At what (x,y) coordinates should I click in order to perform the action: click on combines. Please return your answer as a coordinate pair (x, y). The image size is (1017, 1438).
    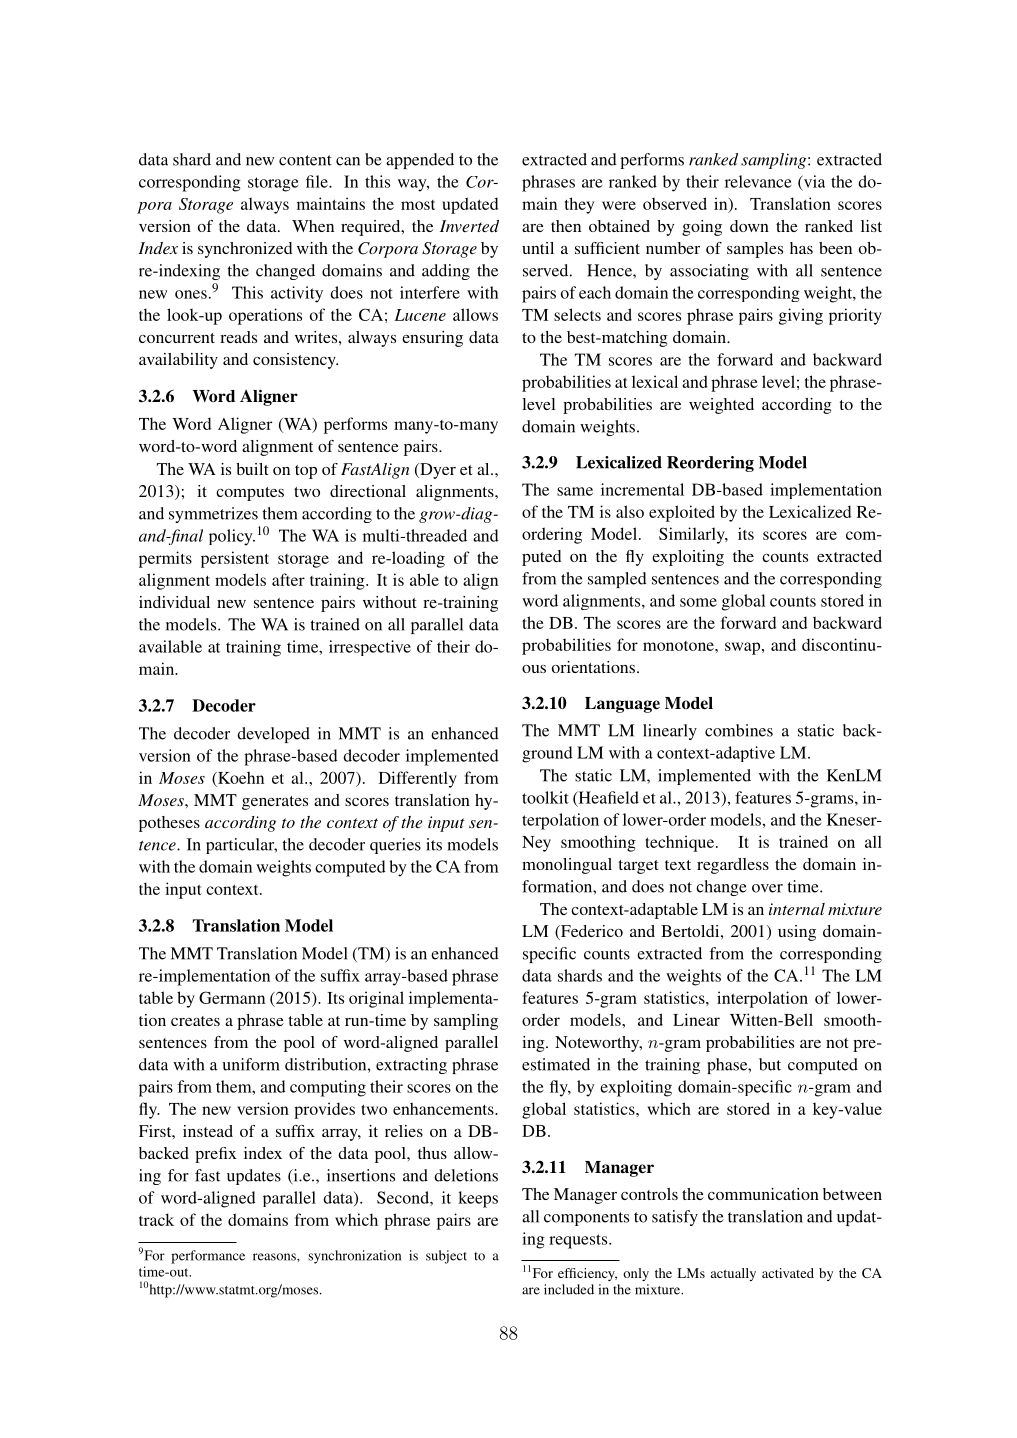
    Looking at the image, I should click on (739, 730).
